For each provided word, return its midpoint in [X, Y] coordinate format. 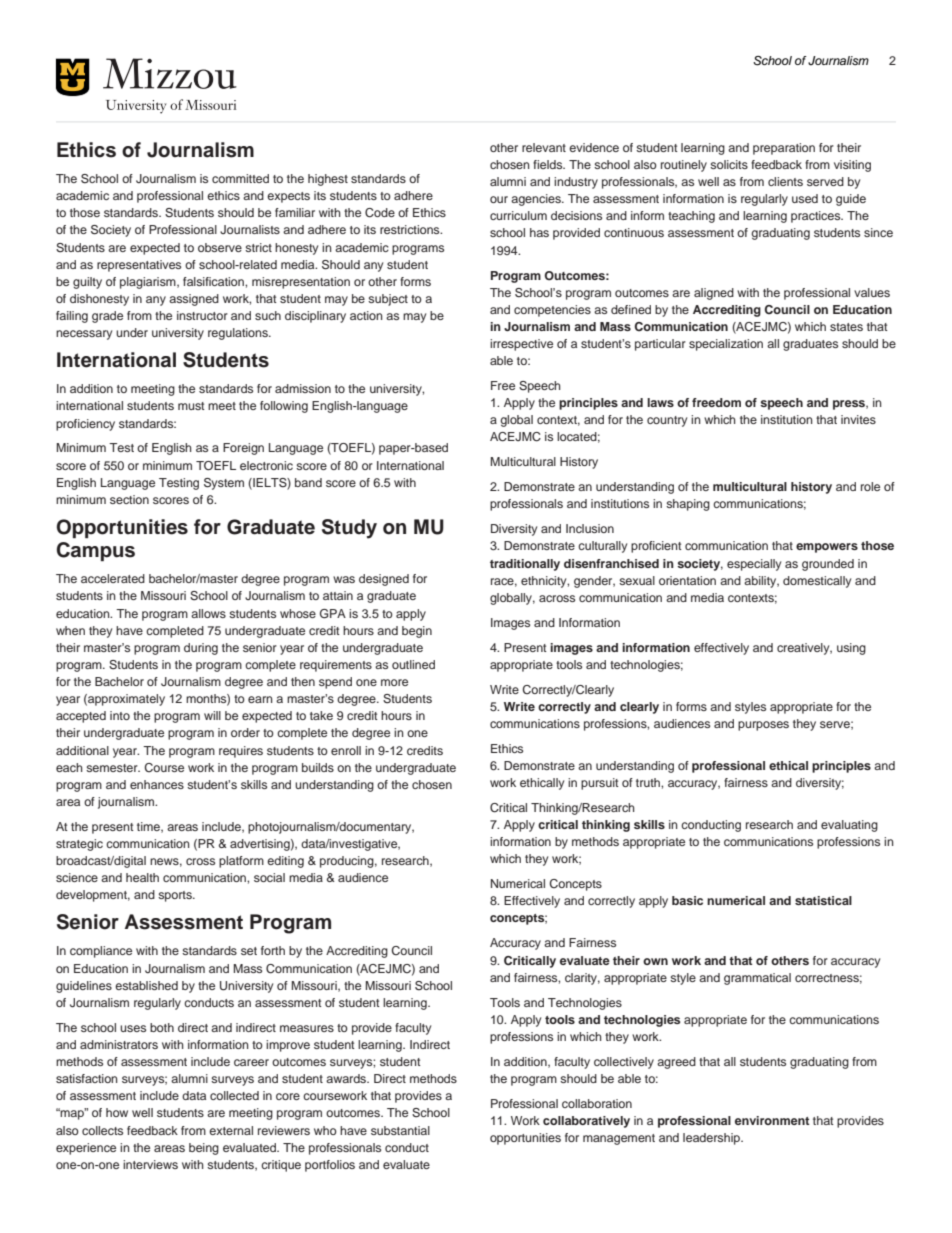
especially [754, 565]
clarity [582, 979]
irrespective [521, 345]
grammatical [757, 979]
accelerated [113, 578]
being [204, 1149]
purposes [763, 726]
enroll [346, 750]
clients [785, 181]
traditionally [525, 565]
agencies [537, 200]
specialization [726, 345]
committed [240, 178]
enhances [157, 784]
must [191, 406]
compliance [101, 952]
